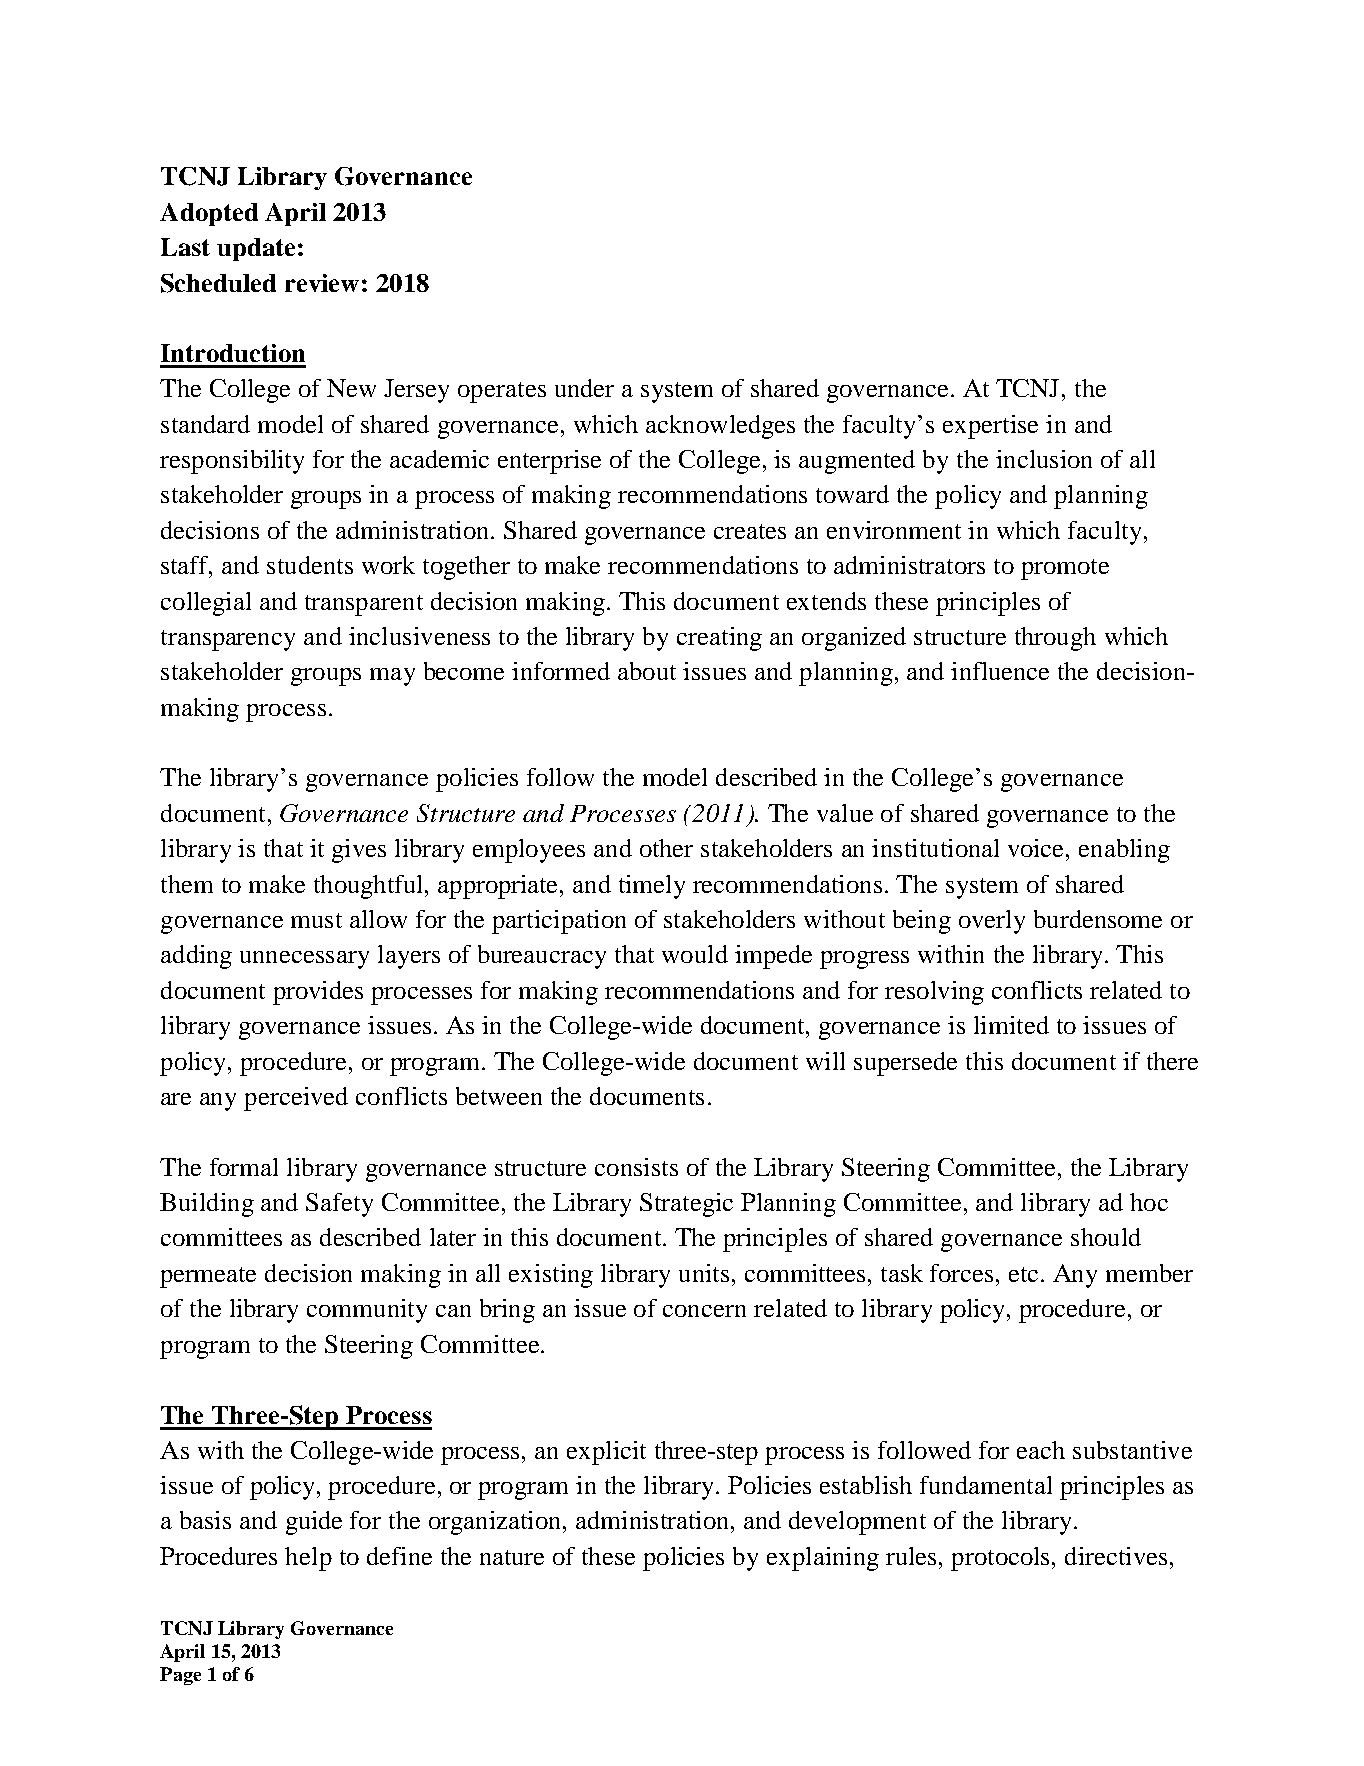 The height and width of the screenshot is (1766, 1364). Describe the element at coordinates (695, 954) in the screenshot. I see `would` at that location.
